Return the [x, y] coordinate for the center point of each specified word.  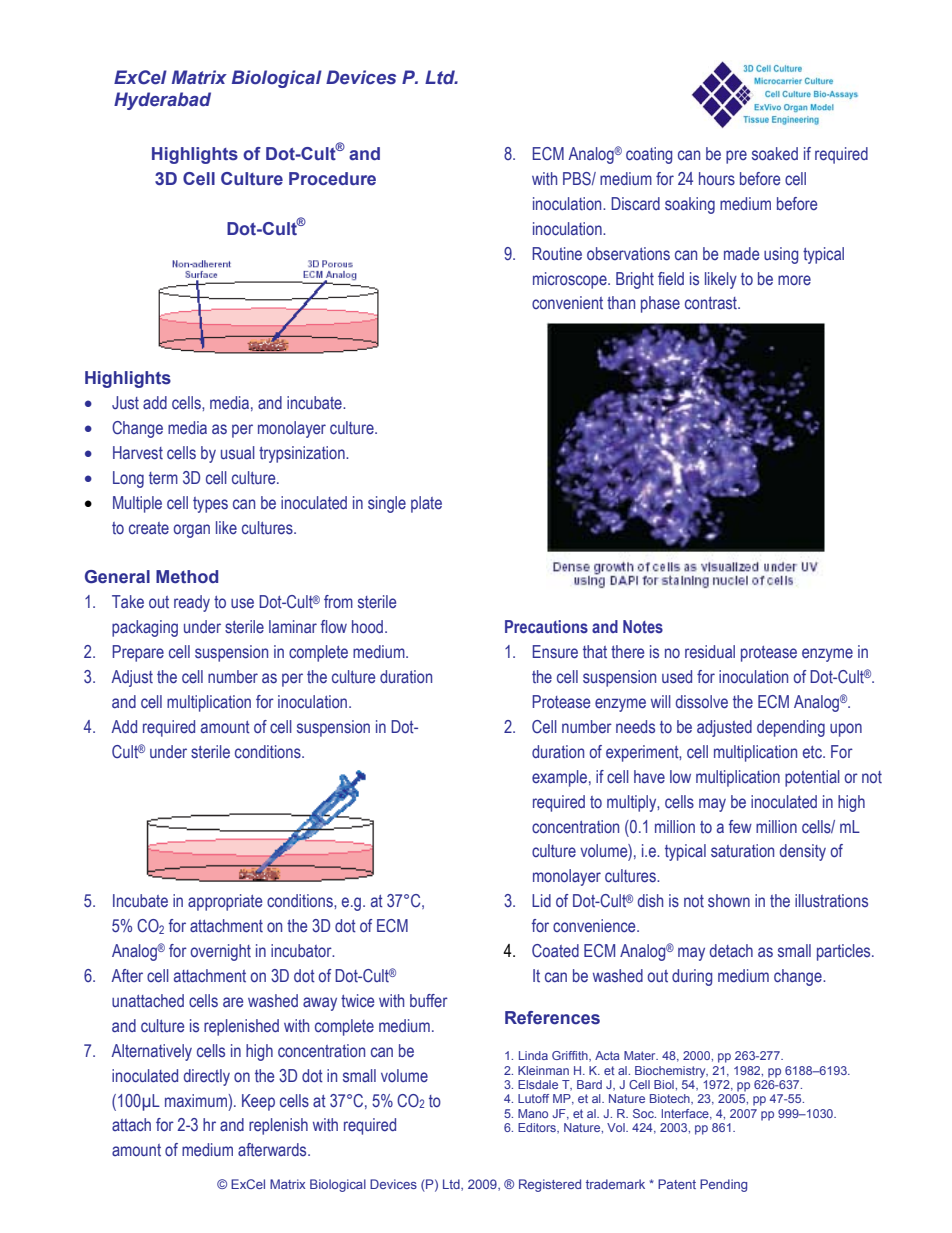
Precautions [546, 627]
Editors [538, 1128]
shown [729, 901]
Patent [677, 1184]
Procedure [332, 179]
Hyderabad [162, 101]
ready [192, 603]
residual [710, 652]
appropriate [225, 902]
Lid [541, 900]
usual [238, 452]
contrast [712, 303]
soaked [775, 154]
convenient [567, 302]
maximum [196, 1100]
